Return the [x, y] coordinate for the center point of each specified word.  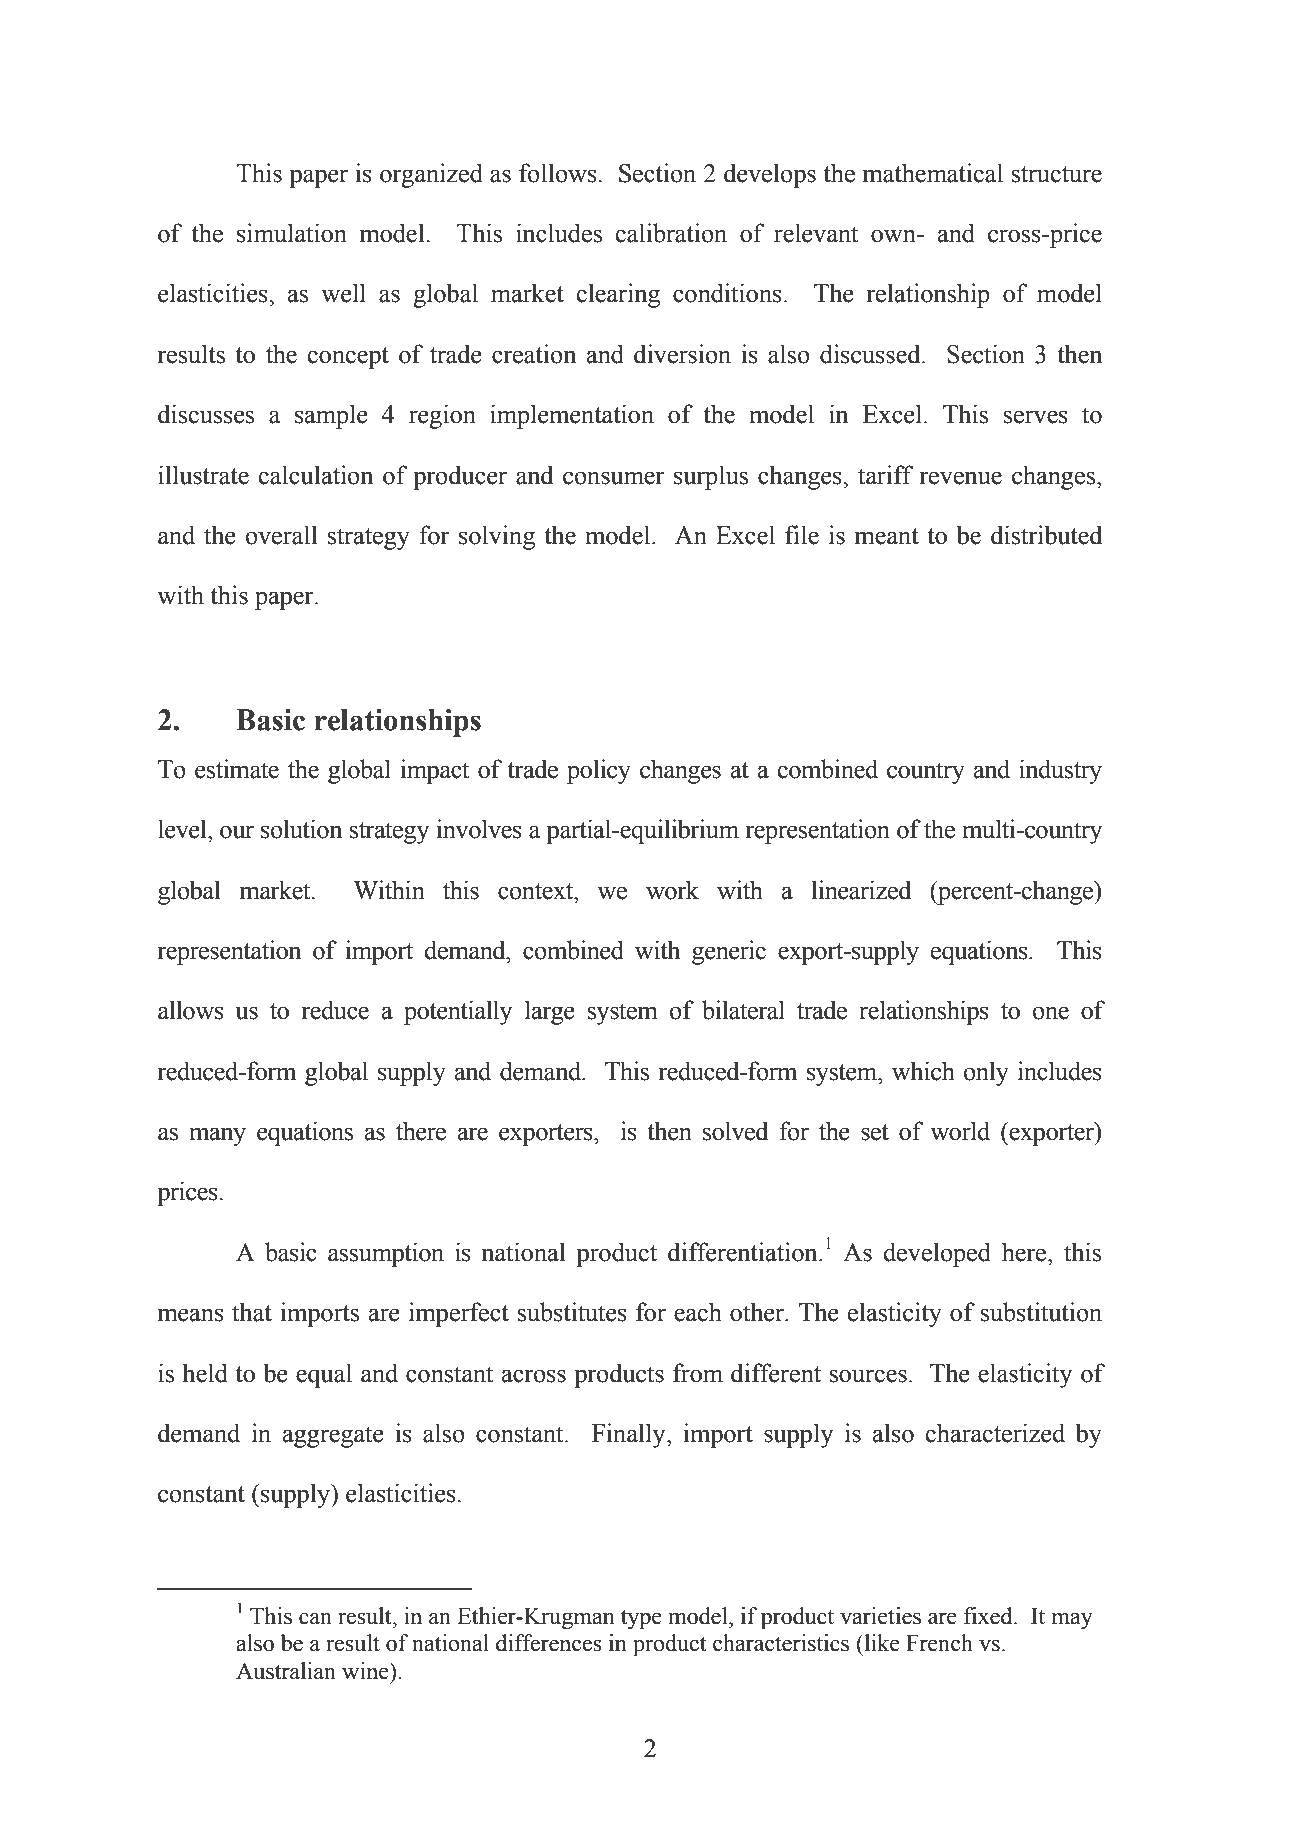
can [315, 1618]
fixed [989, 1616]
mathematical [933, 173]
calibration [671, 233]
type [641, 1619]
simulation [292, 233]
